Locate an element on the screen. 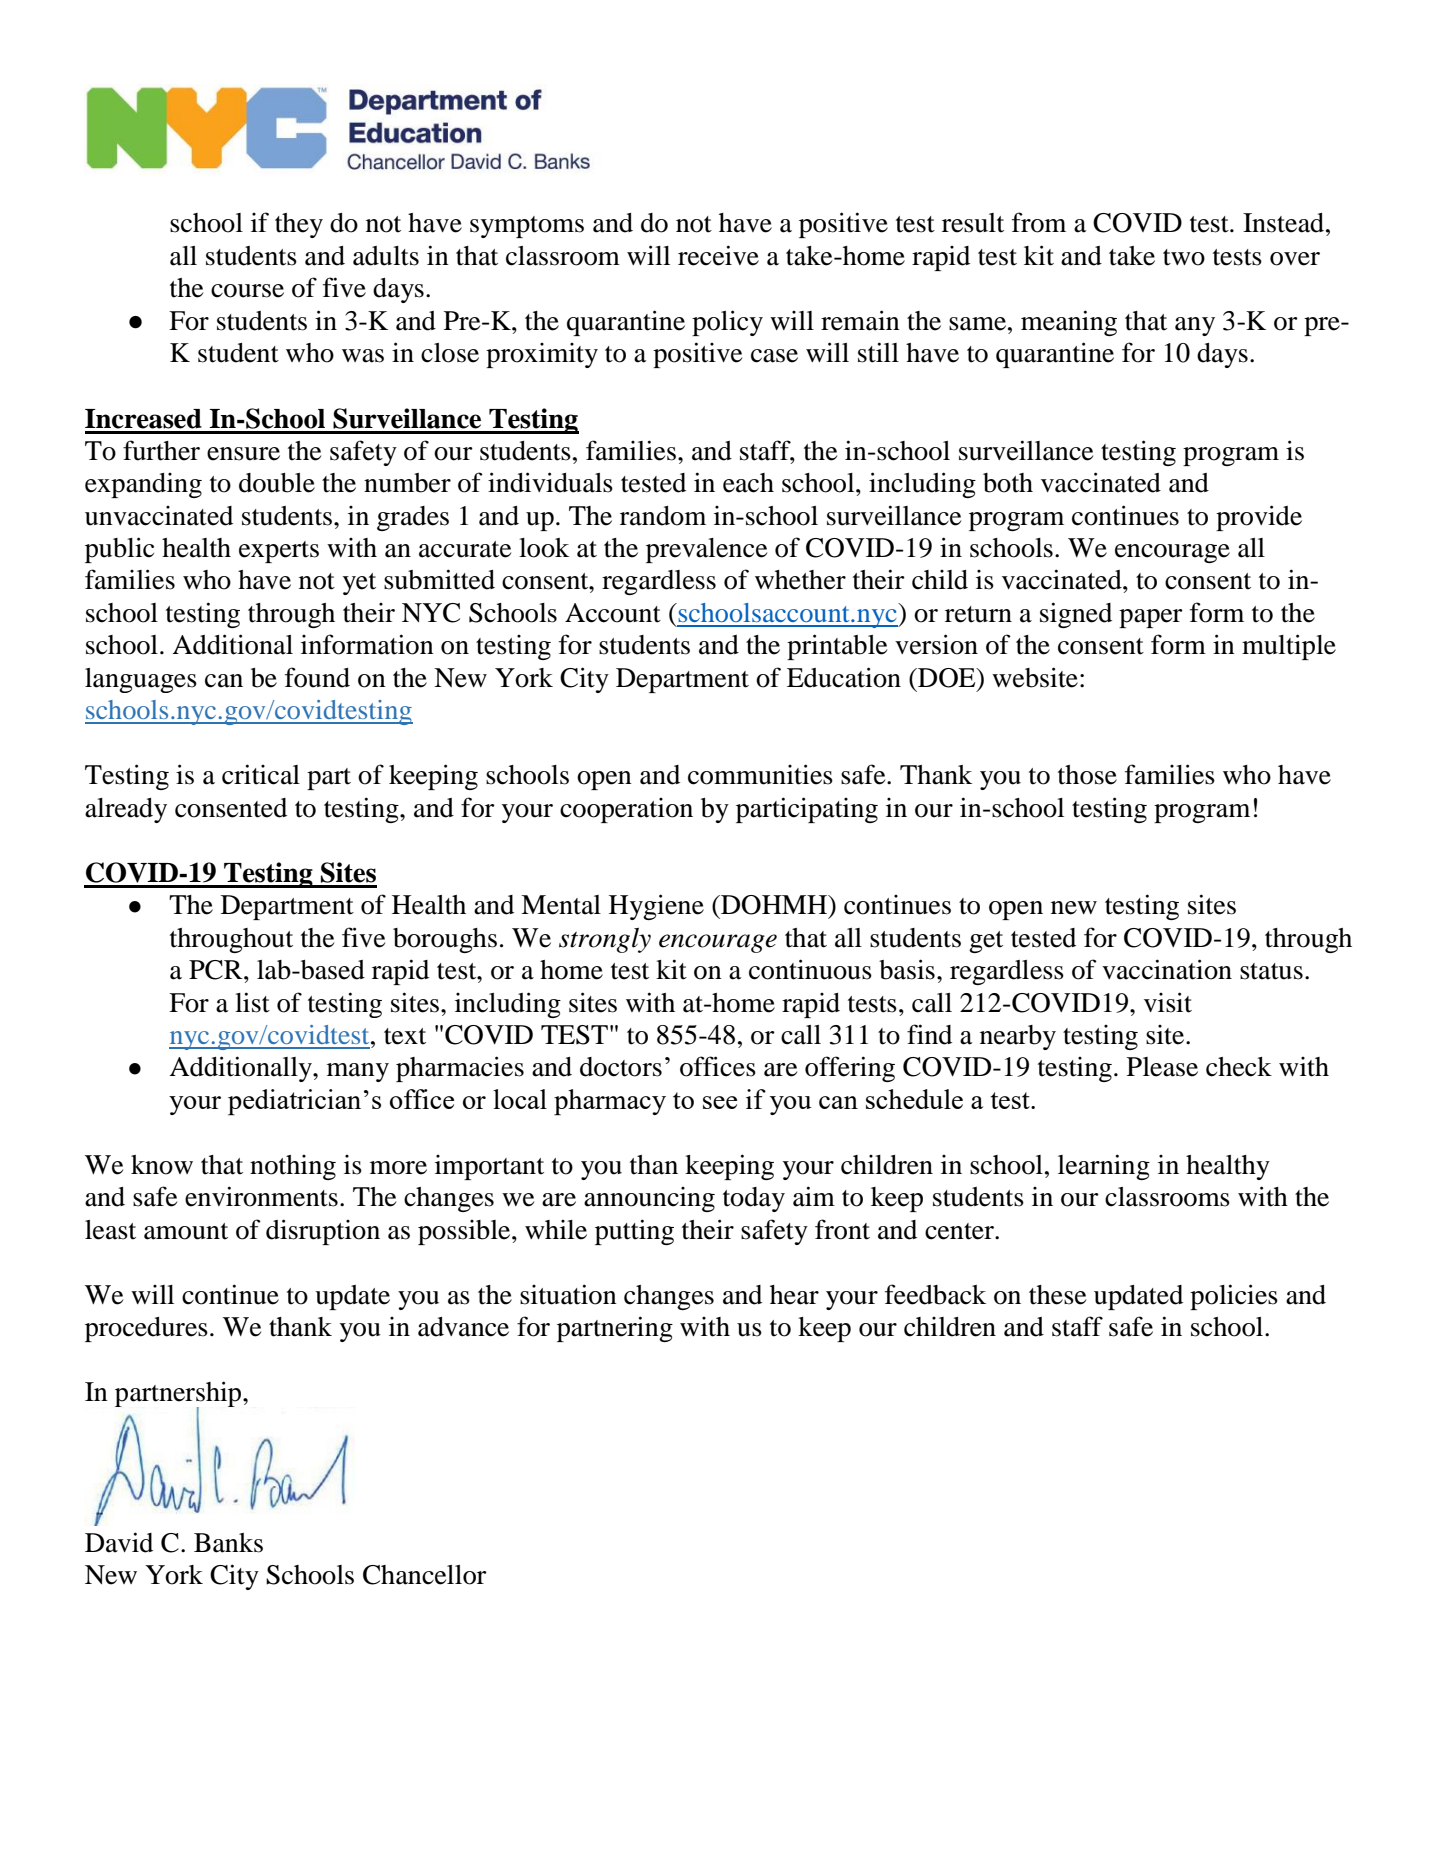  course is located at coordinates (247, 291).
